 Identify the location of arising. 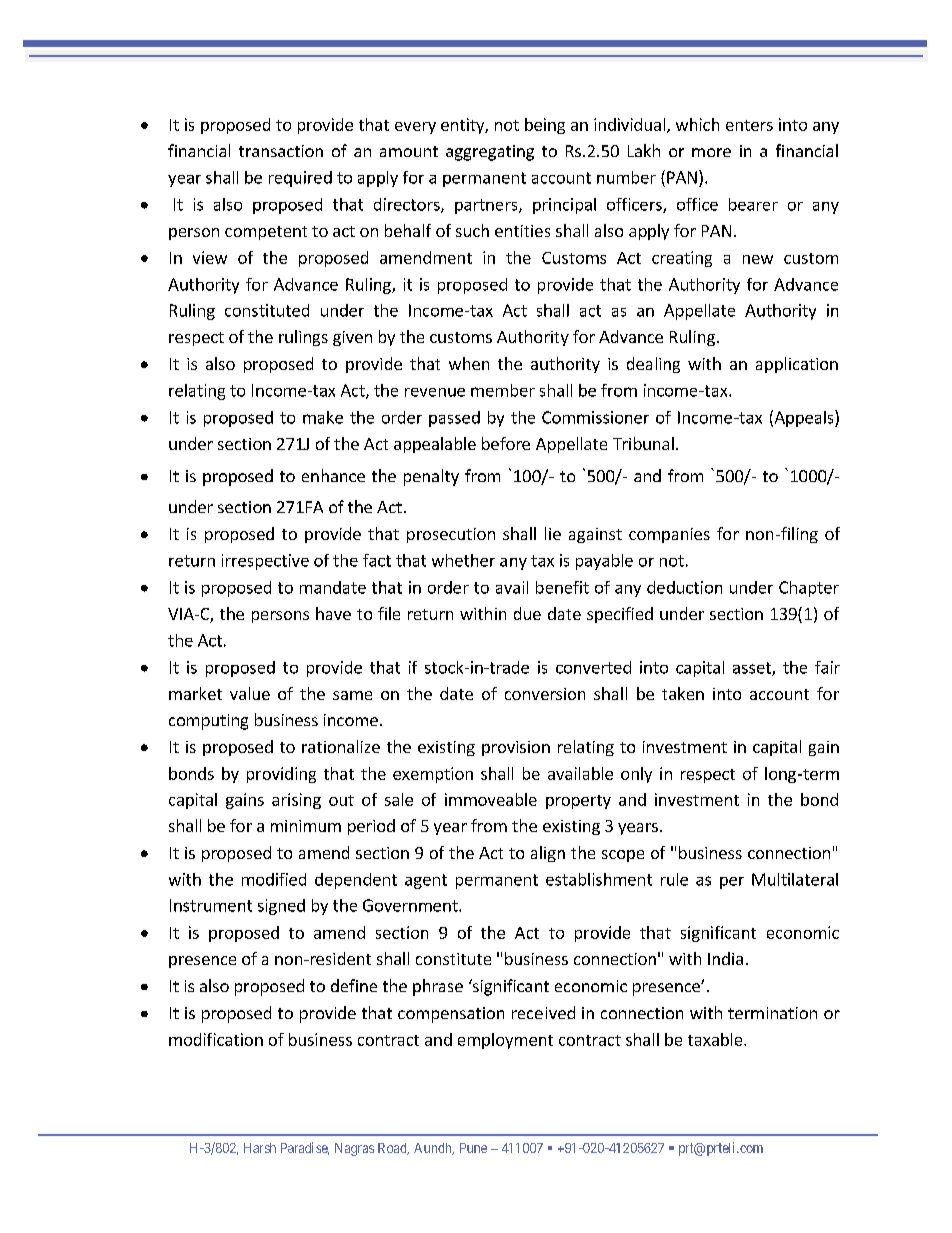
(296, 801).
